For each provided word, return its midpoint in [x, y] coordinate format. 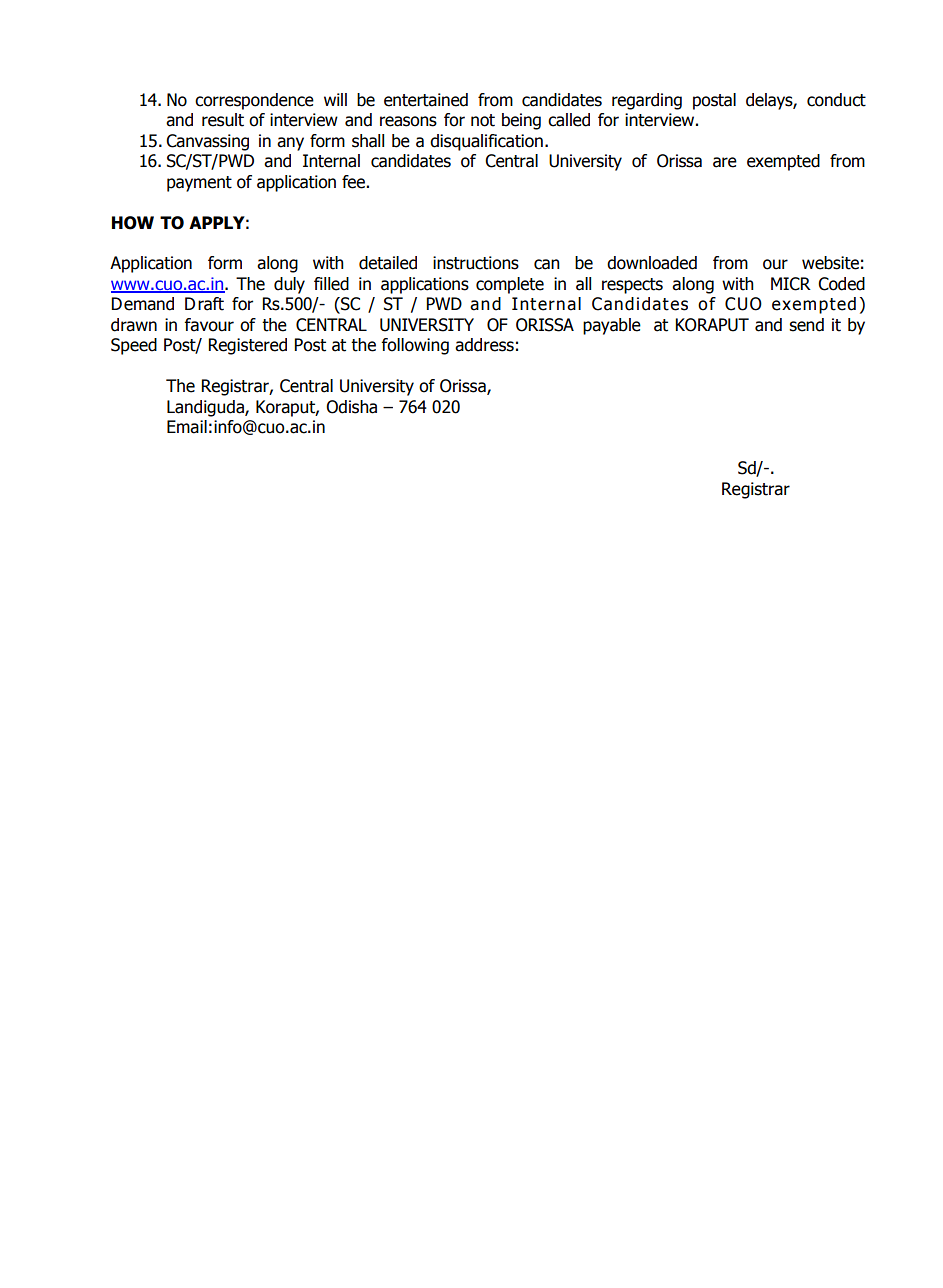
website [830, 263]
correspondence [254, 101]
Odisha [351, 407]
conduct [836, 100]
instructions [476, 263]
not [483, 120]
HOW [133, 223]
